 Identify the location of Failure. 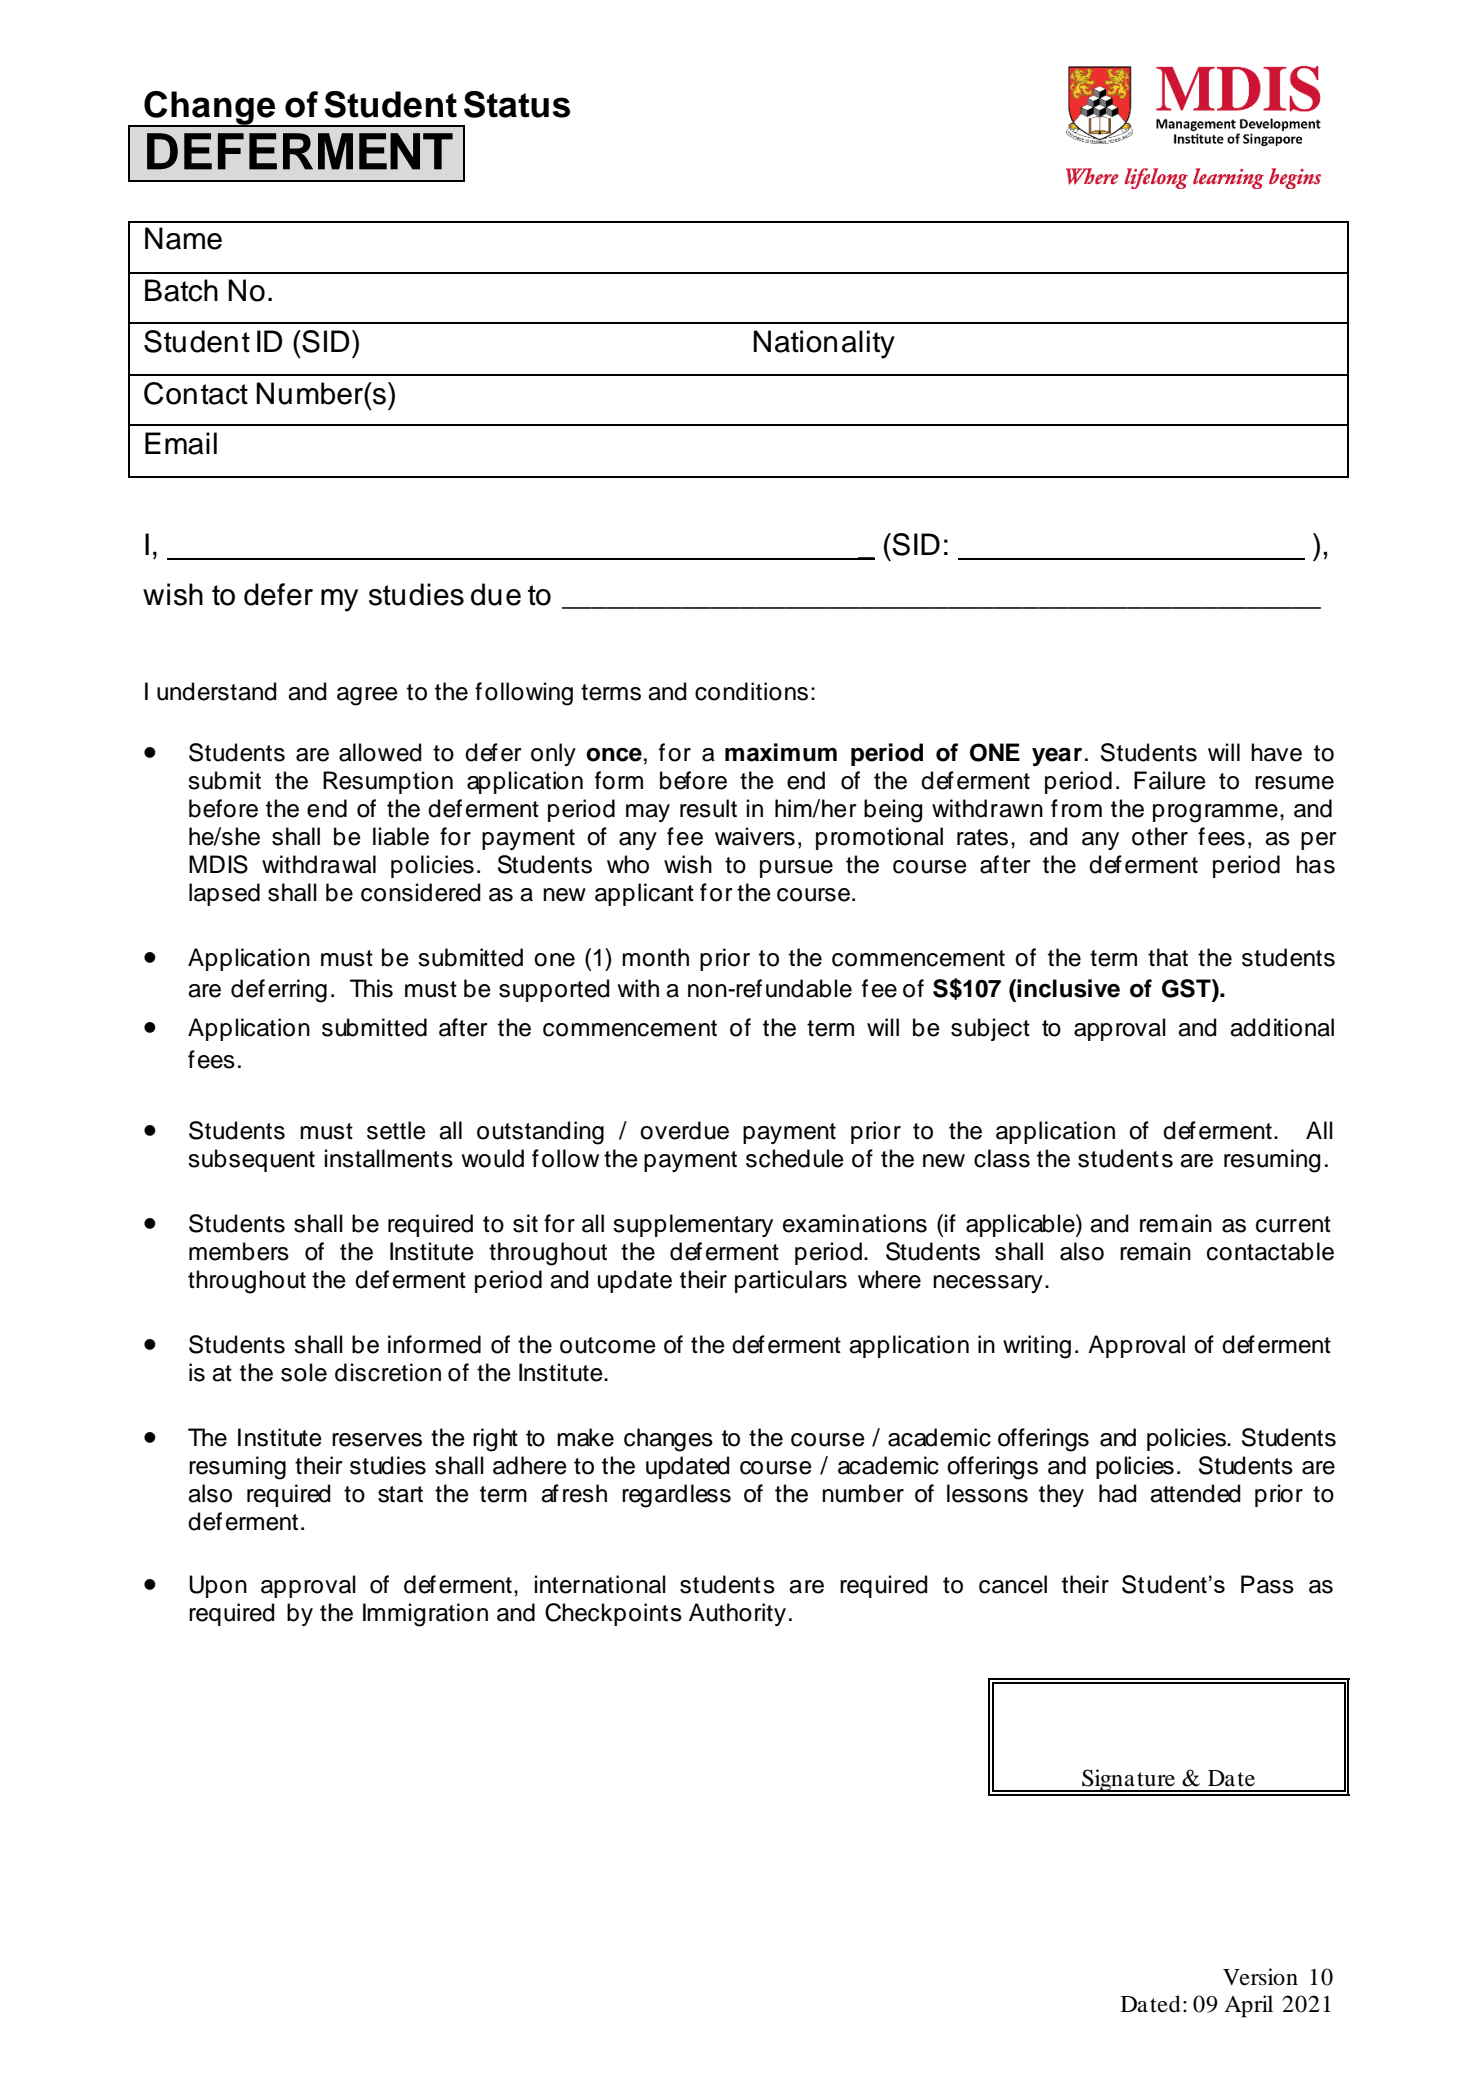
(1170, 780).
